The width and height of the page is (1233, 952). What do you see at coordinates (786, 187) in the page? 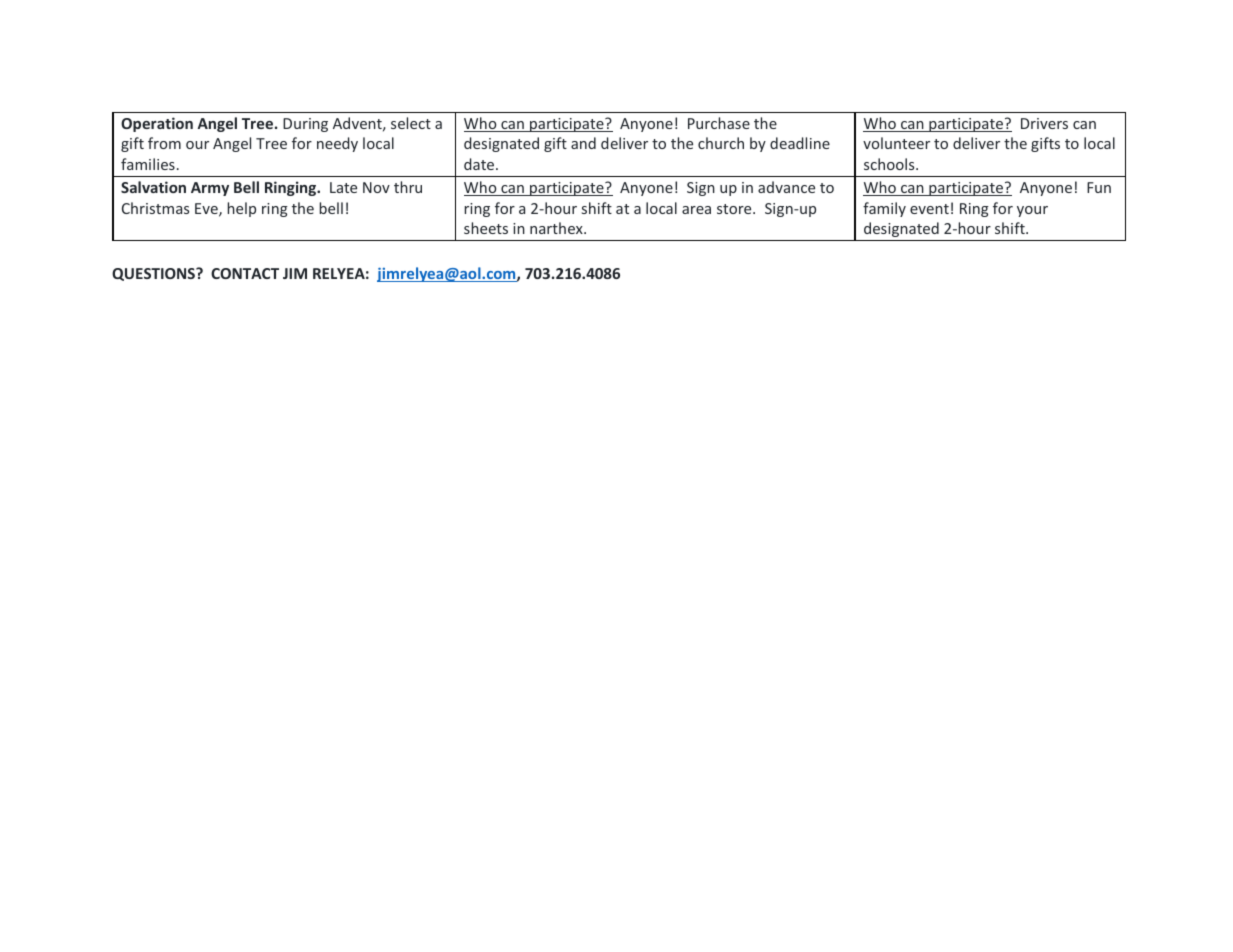
I see `advance` at bounding box center [786, 187].
